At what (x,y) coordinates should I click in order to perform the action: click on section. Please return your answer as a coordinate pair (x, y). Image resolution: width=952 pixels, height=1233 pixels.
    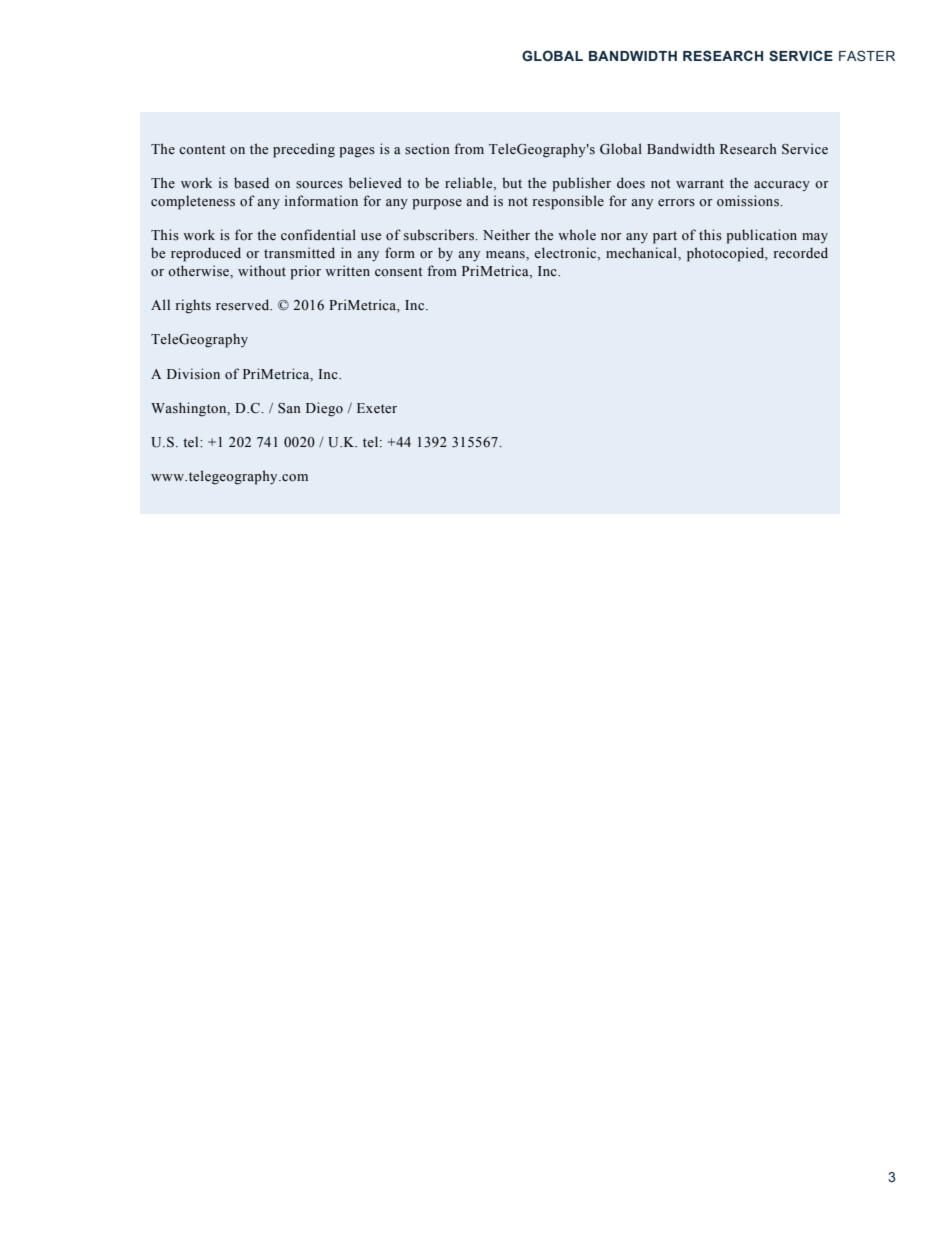
    Looking at the image, I should click on (427, 149).
